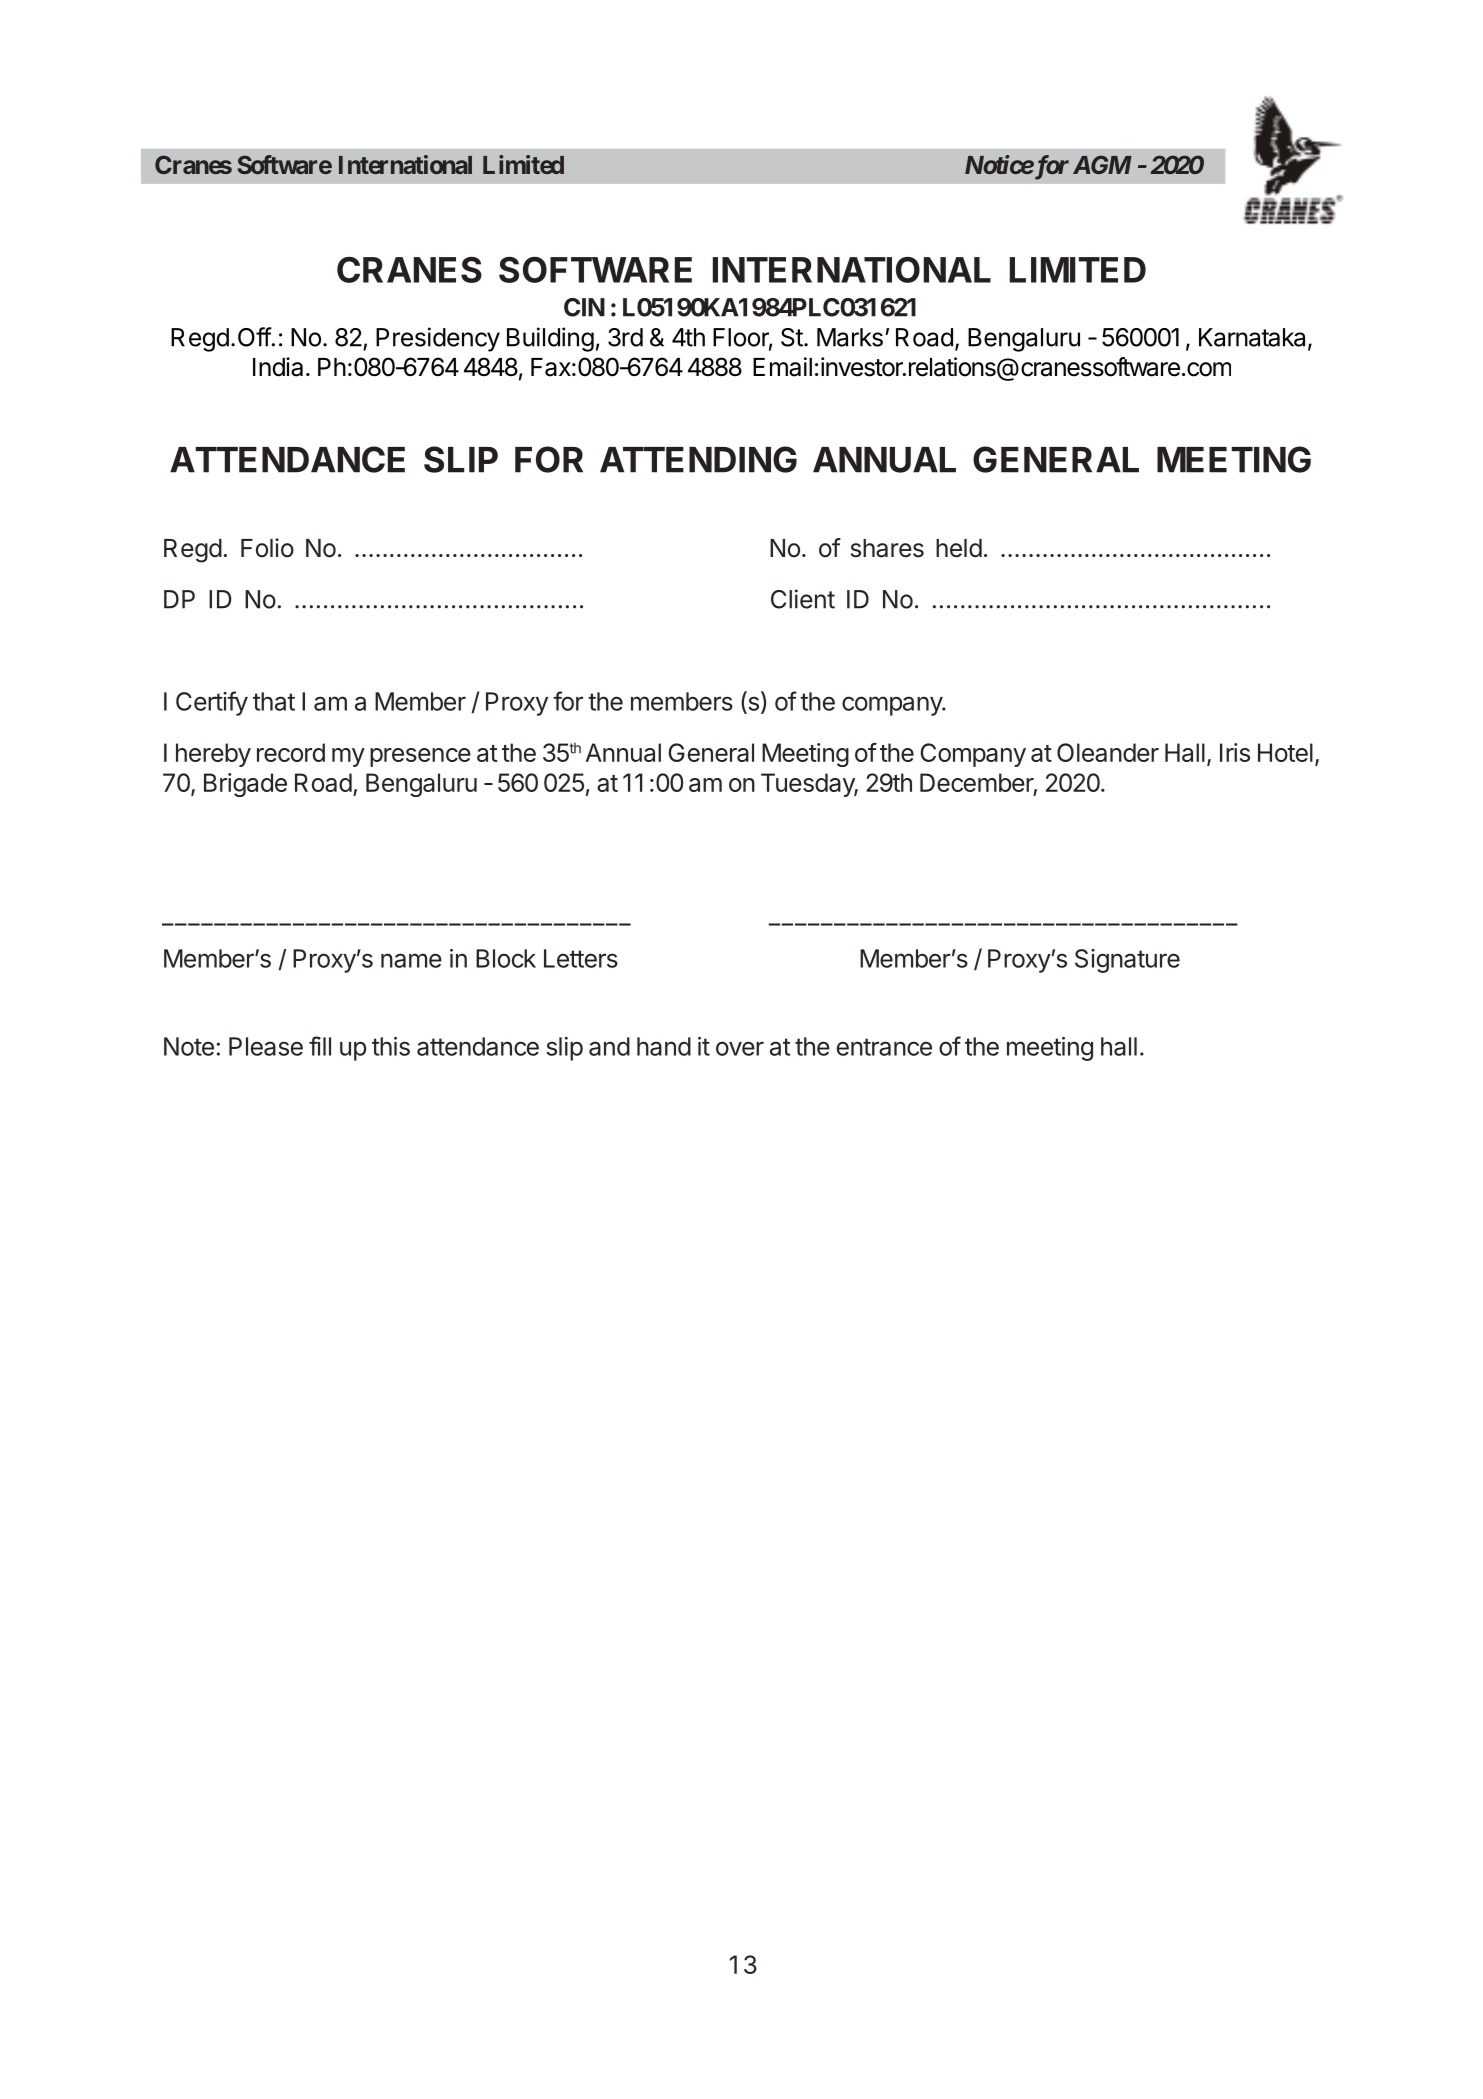 The width and height of the screenshot is (1483, 2099). What do you see at coordinates (584, 307) in the screenshot?
I see `CIN` at bounding box center [584, 307].
